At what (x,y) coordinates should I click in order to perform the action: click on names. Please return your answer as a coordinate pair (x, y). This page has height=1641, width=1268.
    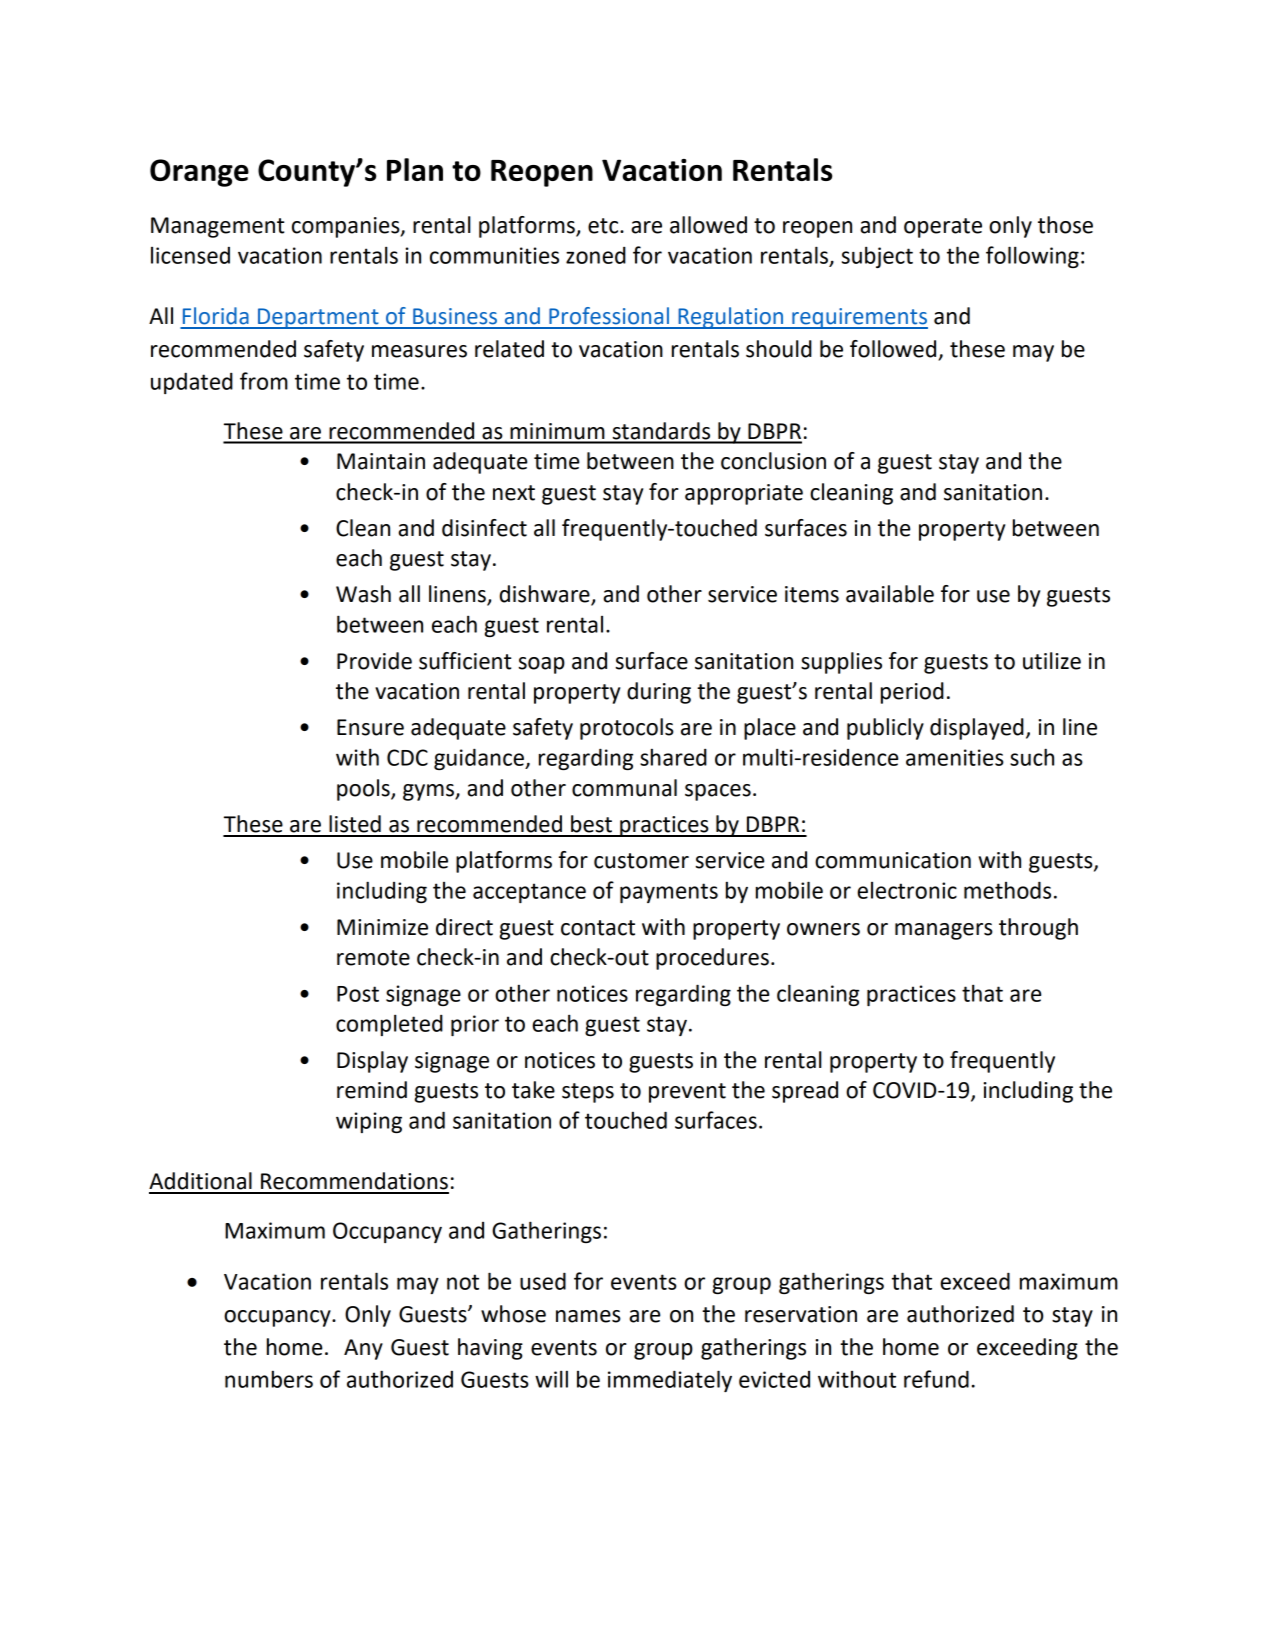
    Looking at the image, I should click on (588, 1316).
